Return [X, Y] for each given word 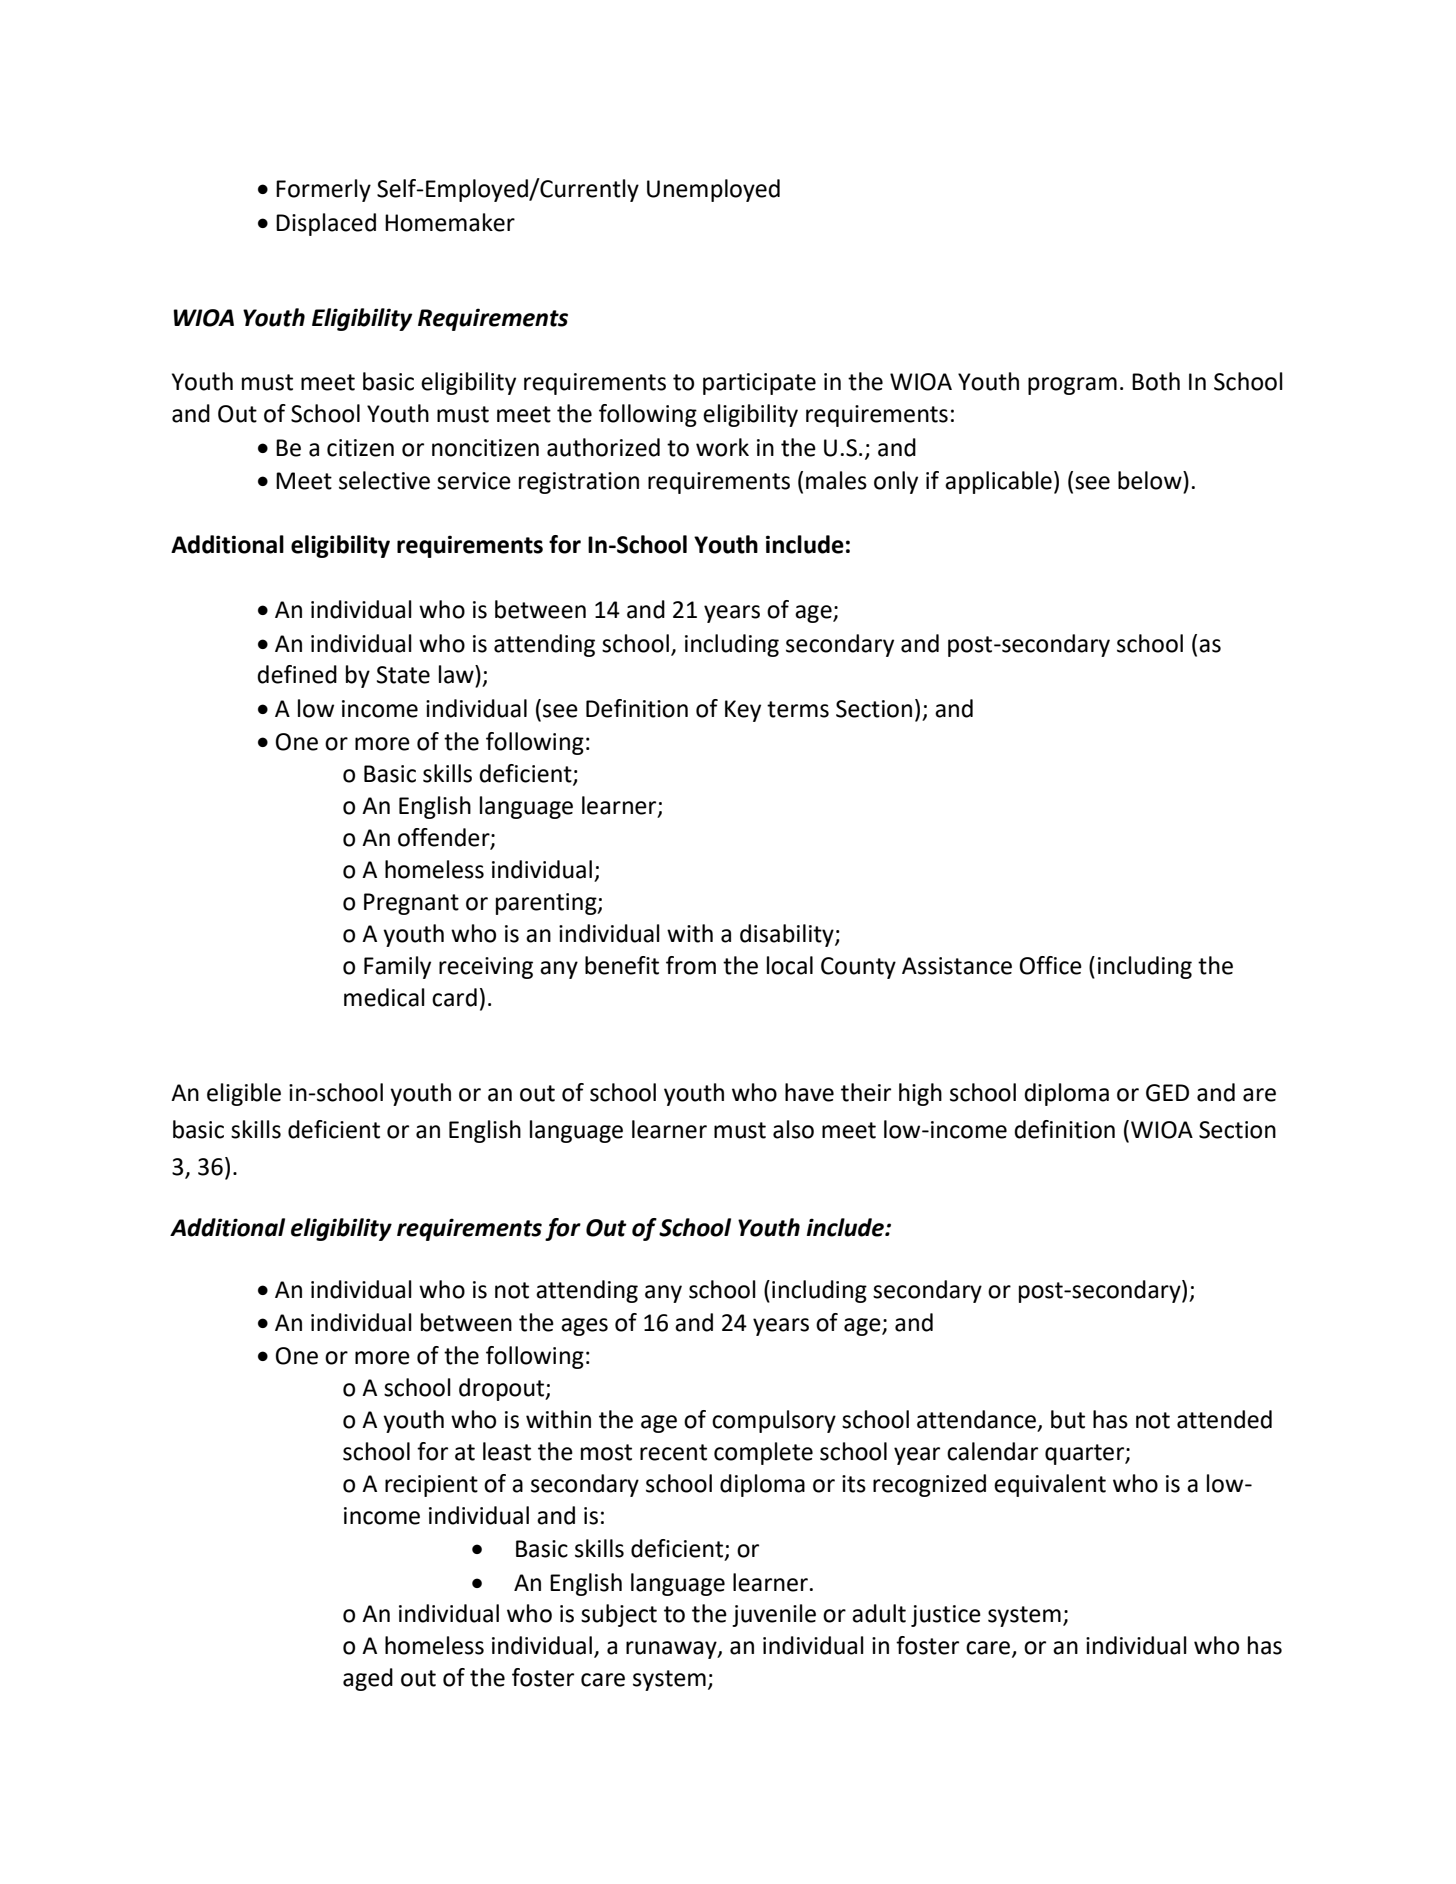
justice [946, 1616]
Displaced [326, 224]
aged [368, 1679]
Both [1156, 381]
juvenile [774, 1615]
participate [759, 384]
